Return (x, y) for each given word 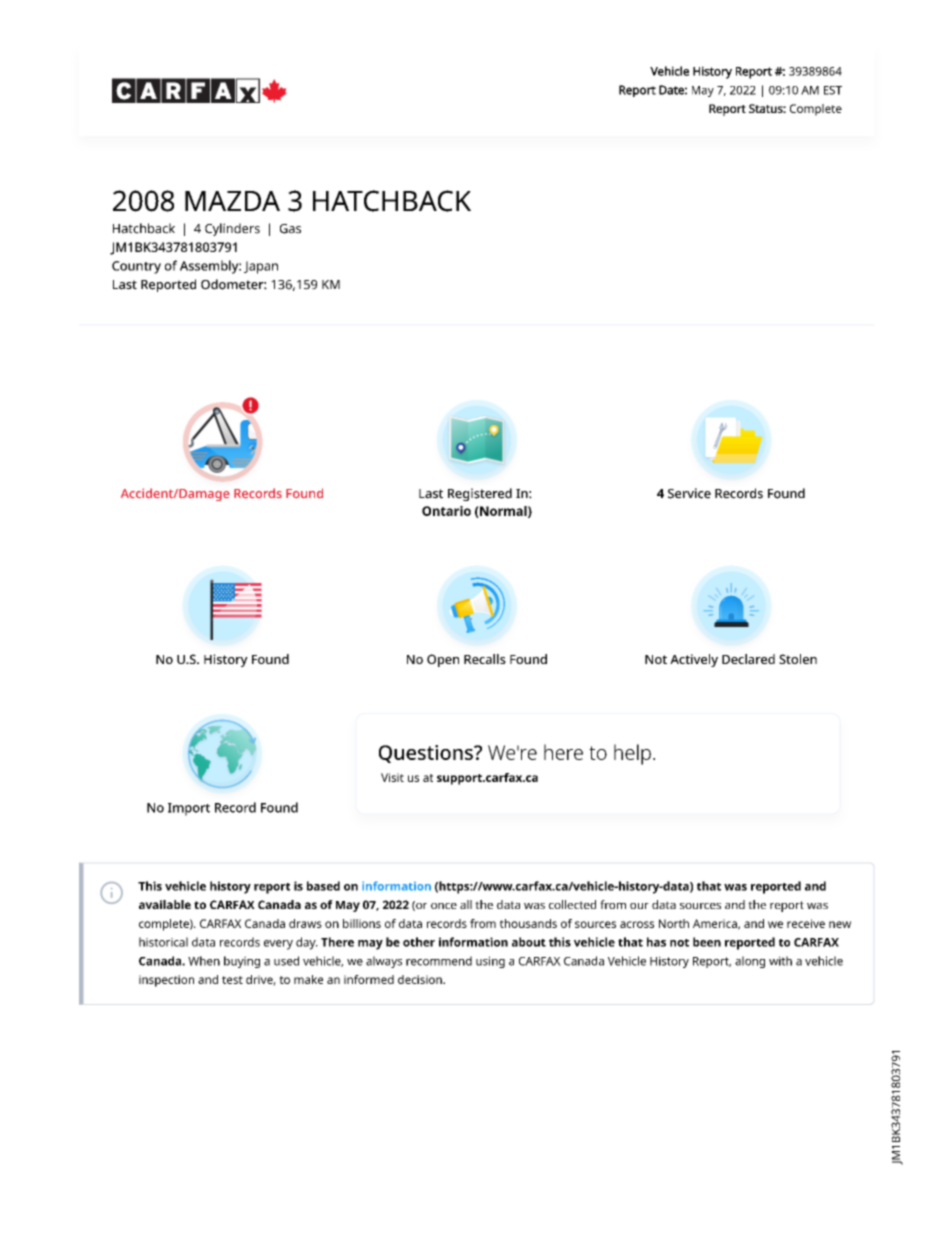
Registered (480, 494)
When (204, 961)
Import (189, 809)
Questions (427, 754)
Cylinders (232, 229)
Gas (290, 229)
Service (689, 493)
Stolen (798, 659)
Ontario (446, 511)
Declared (748, 659)
